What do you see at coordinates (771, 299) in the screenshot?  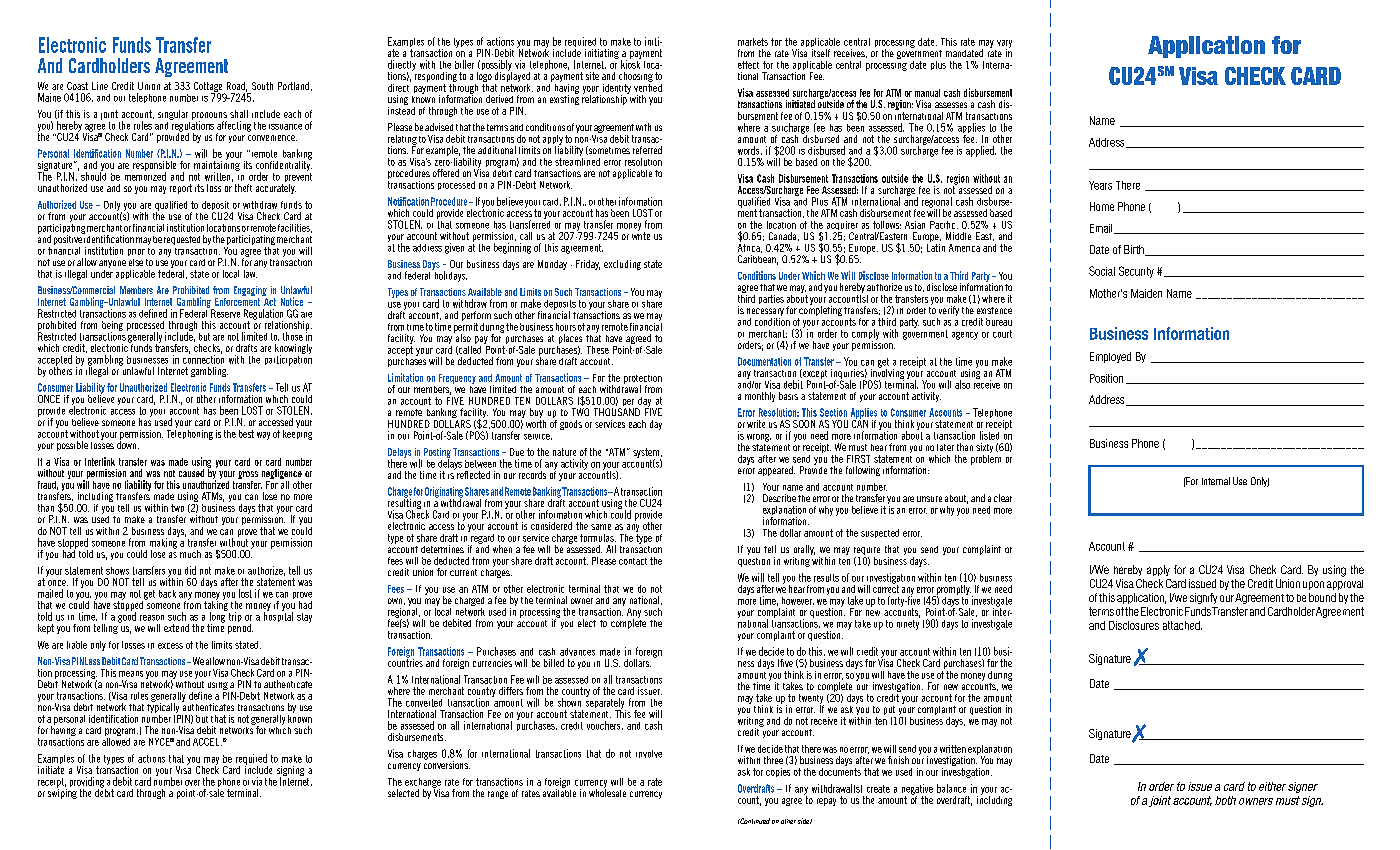 I see `parties` at bounding box center [771, 299].
